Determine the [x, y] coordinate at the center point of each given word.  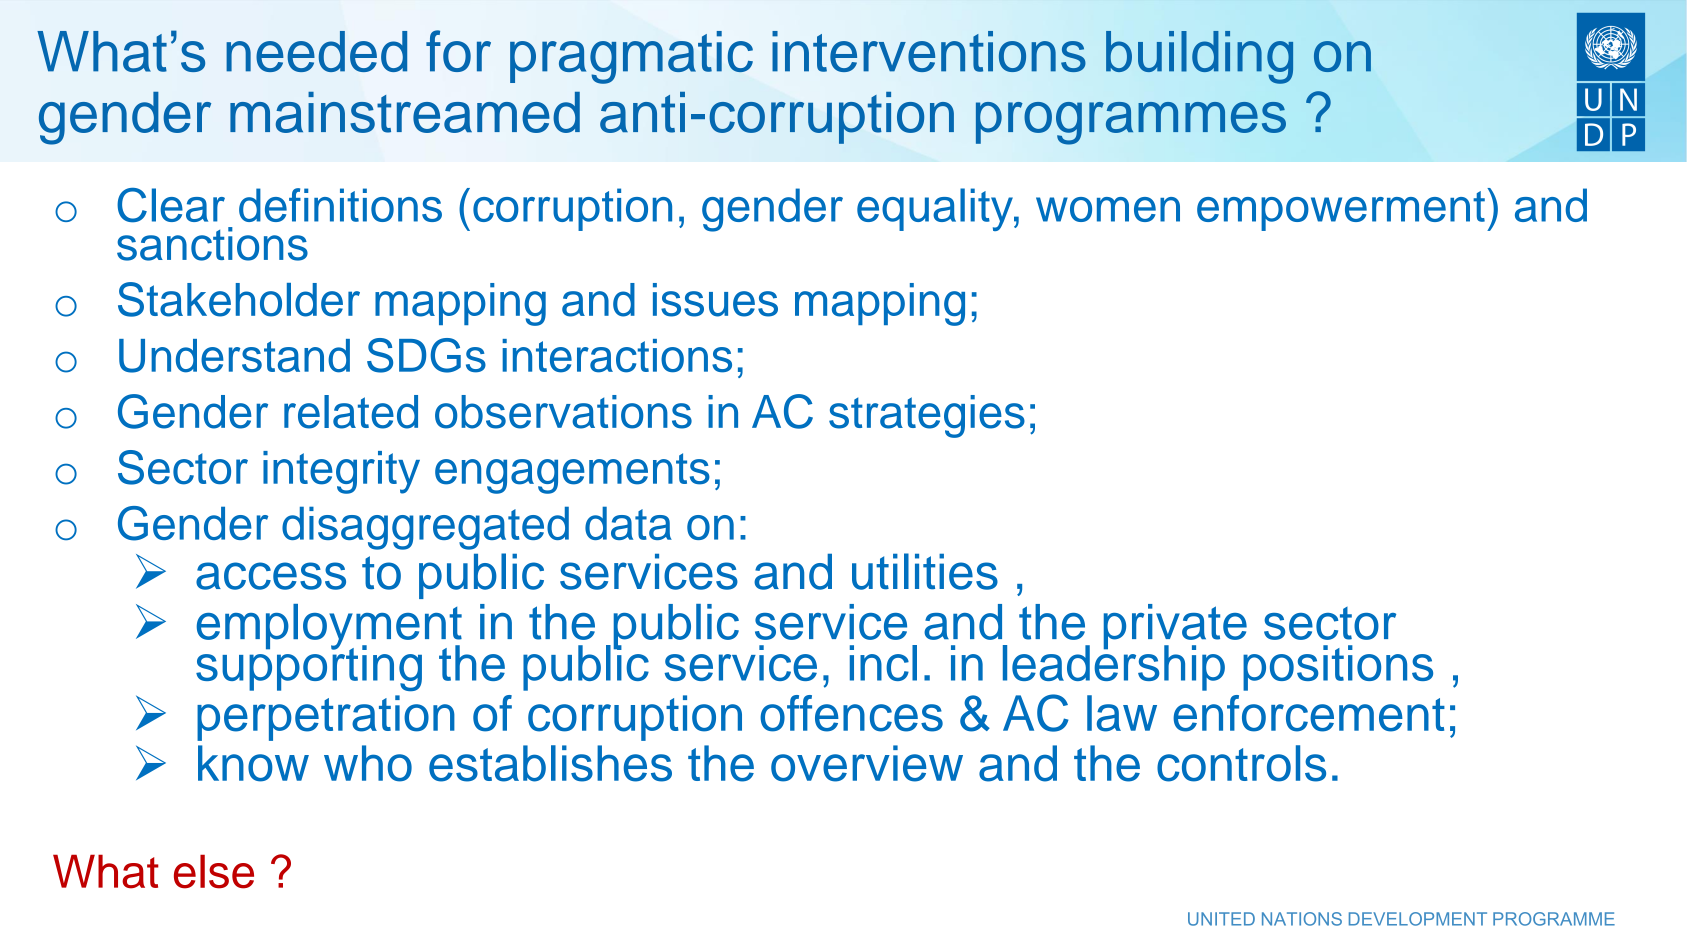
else [214, 872]
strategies [927, 416]
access [271, 576]
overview [867, 763]
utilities [925, 571]
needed [316, 51]
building [1199, 57]
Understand [234, 356]
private [1175, 628]
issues [715, 300]
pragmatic [631, 57]
